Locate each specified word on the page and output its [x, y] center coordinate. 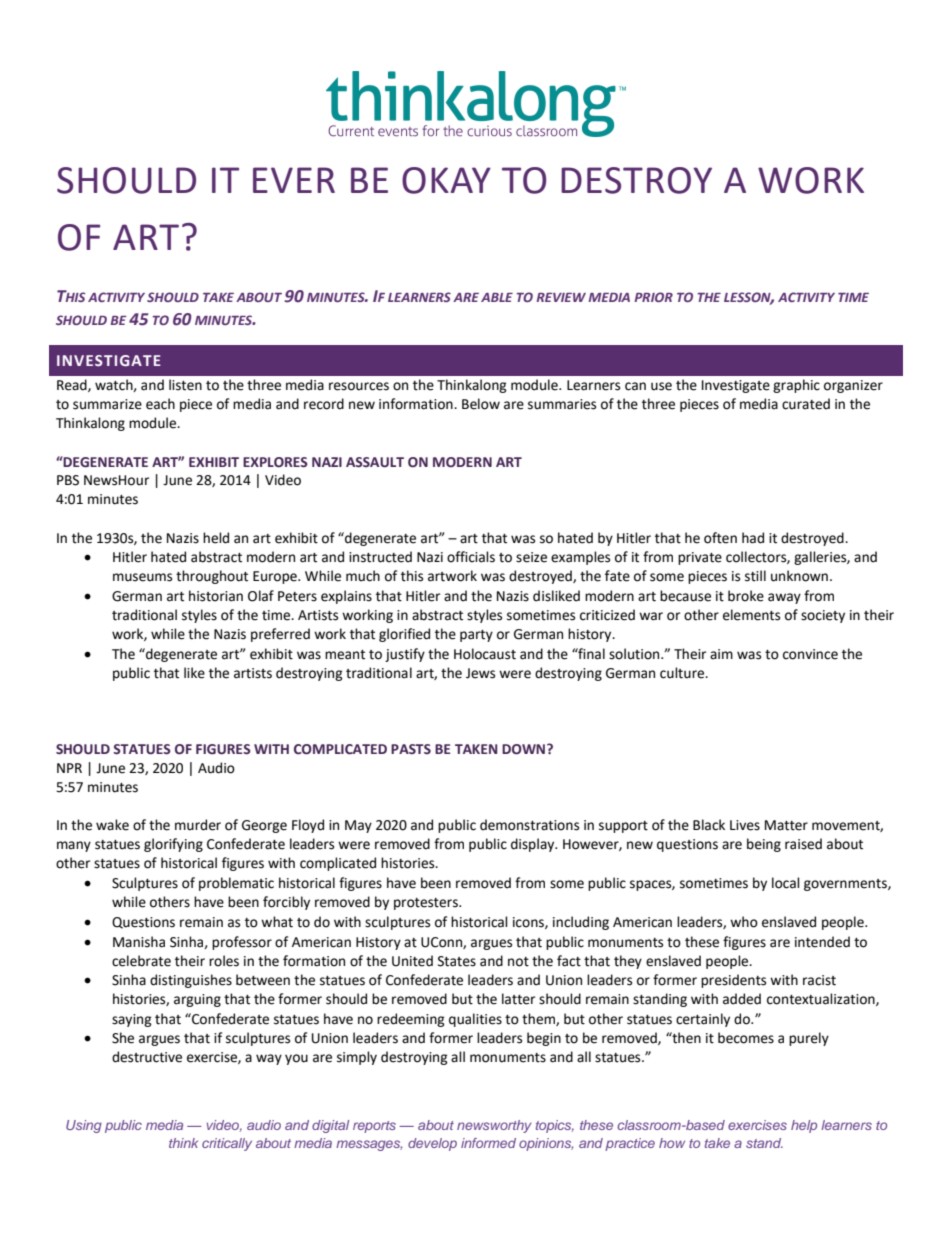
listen [185, 385]
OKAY [446, 180]
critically [227, 1144]
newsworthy [494, 1126]
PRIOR [653, 297]
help [804, 1126]
